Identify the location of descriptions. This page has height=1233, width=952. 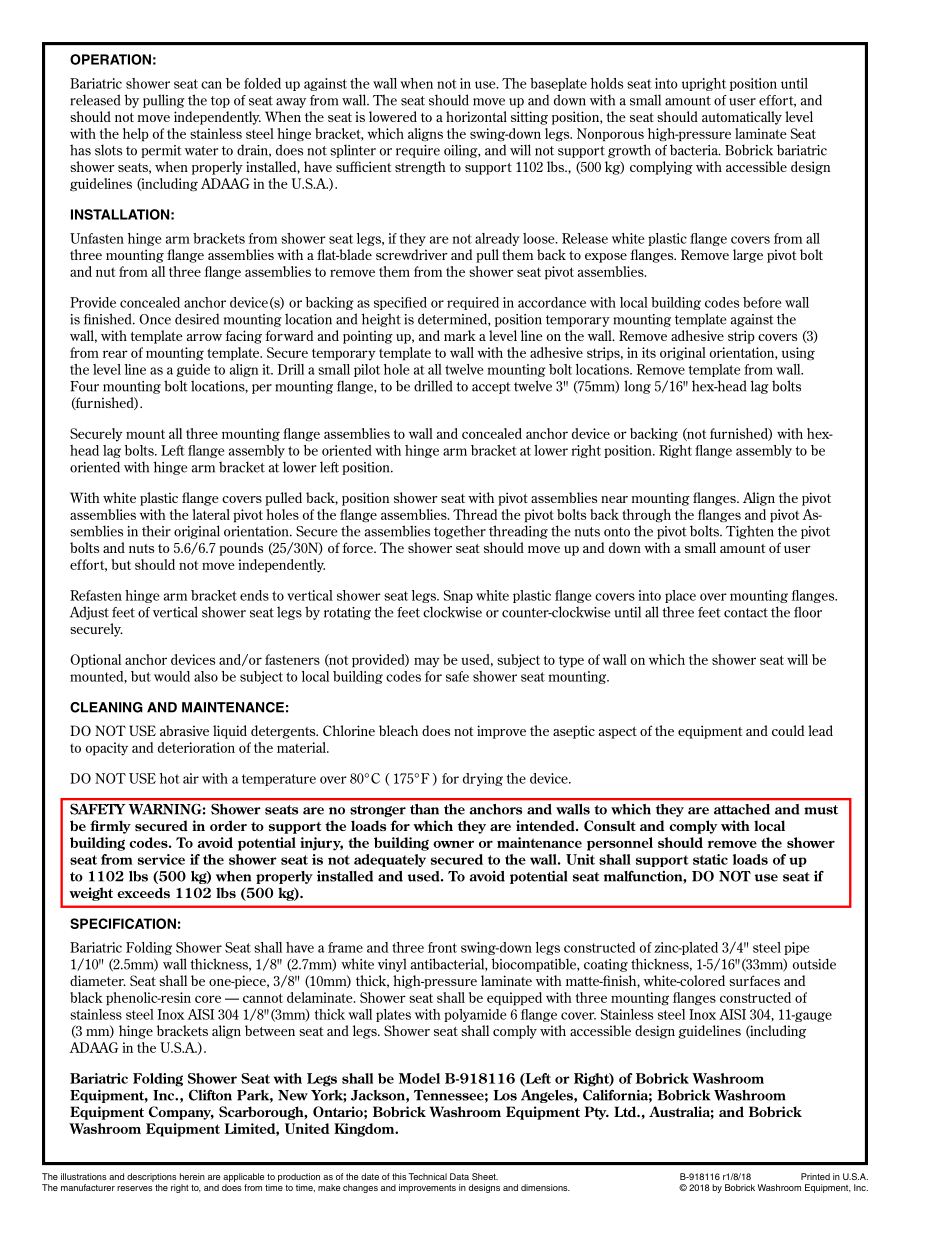
(152, 1177).
